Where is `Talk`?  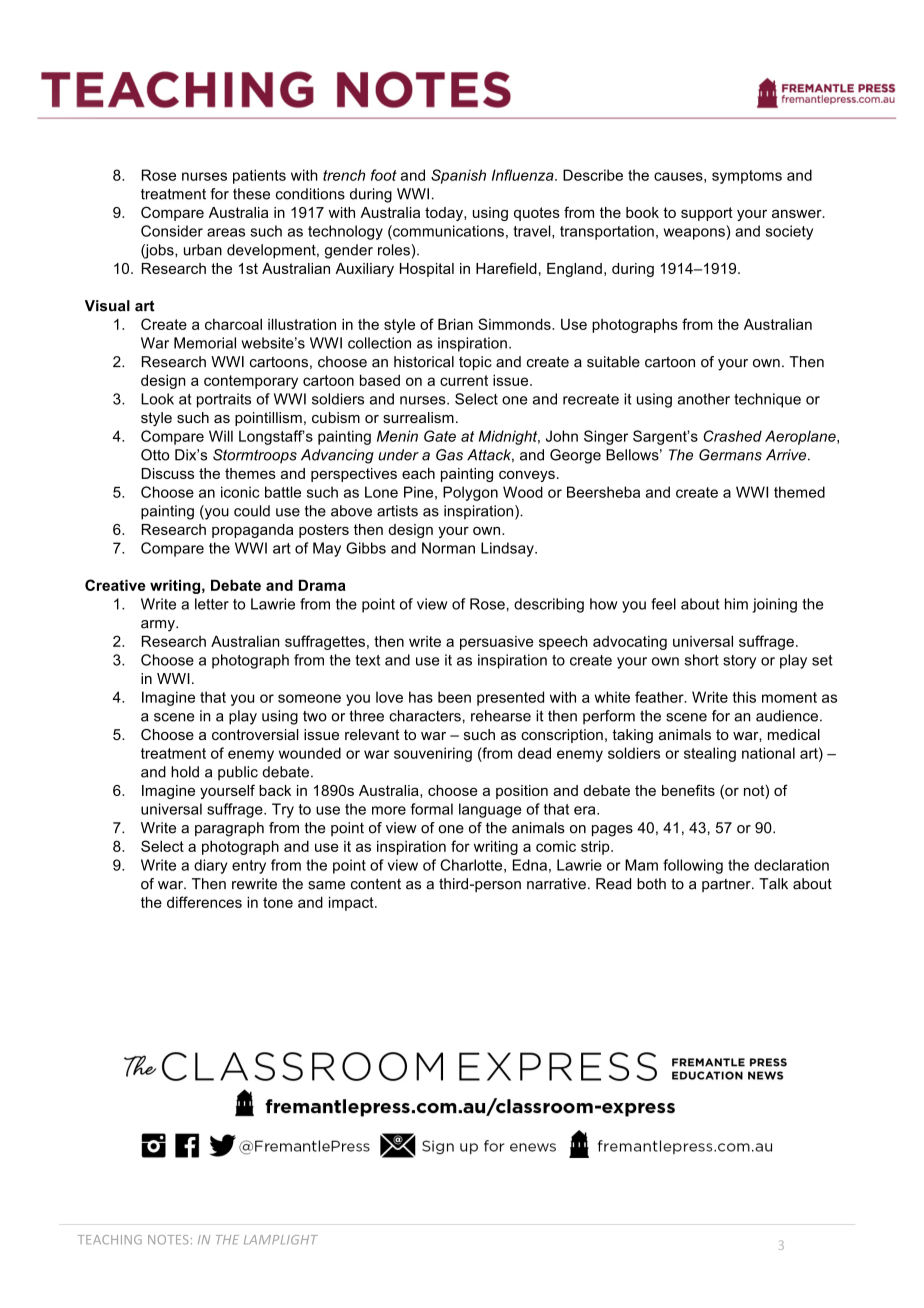 Talk is located at coordinates (773, 884).
